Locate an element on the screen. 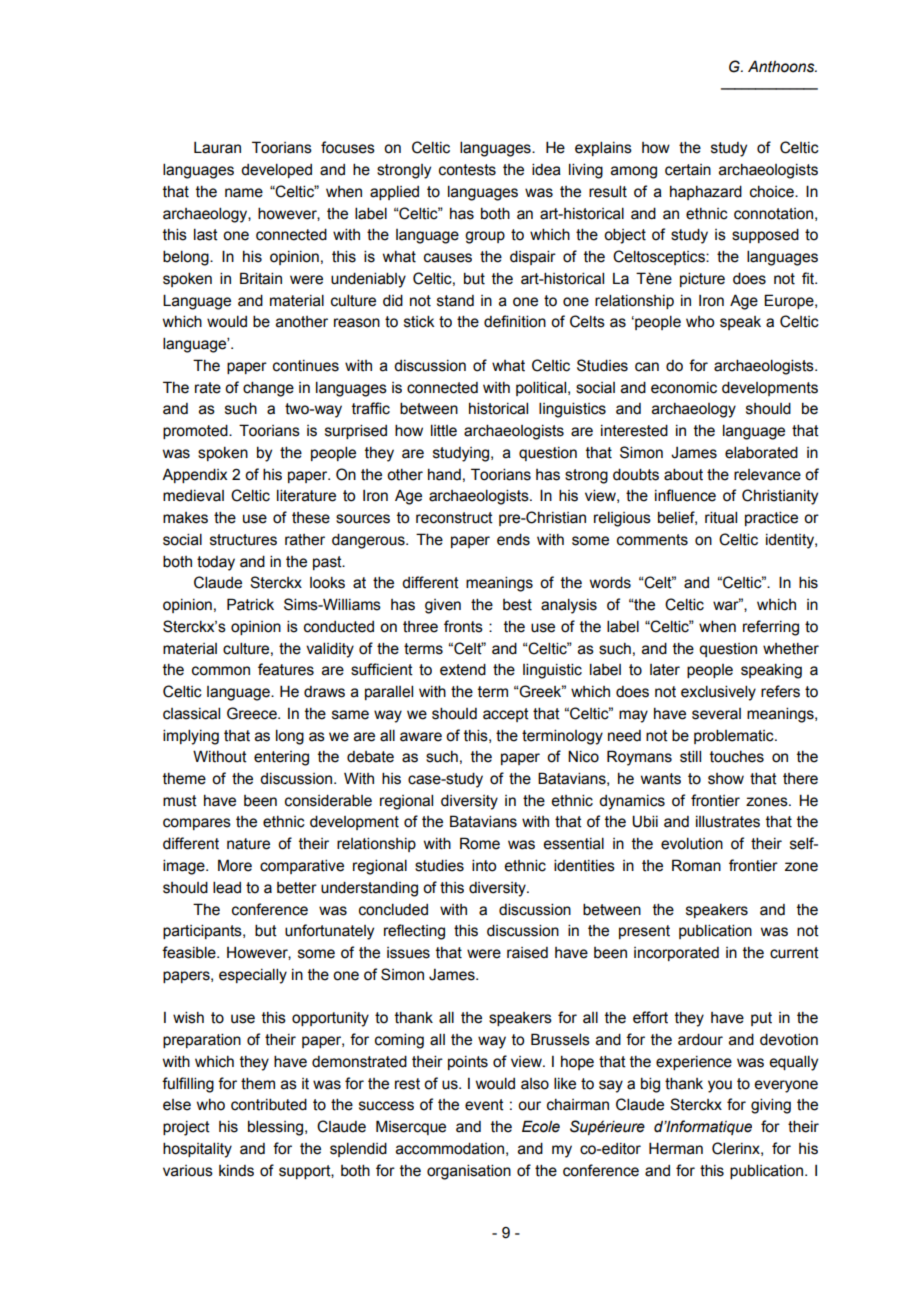 This screenshot has width=924, height=1308. haphazard is located at coordinates (706, 192).
